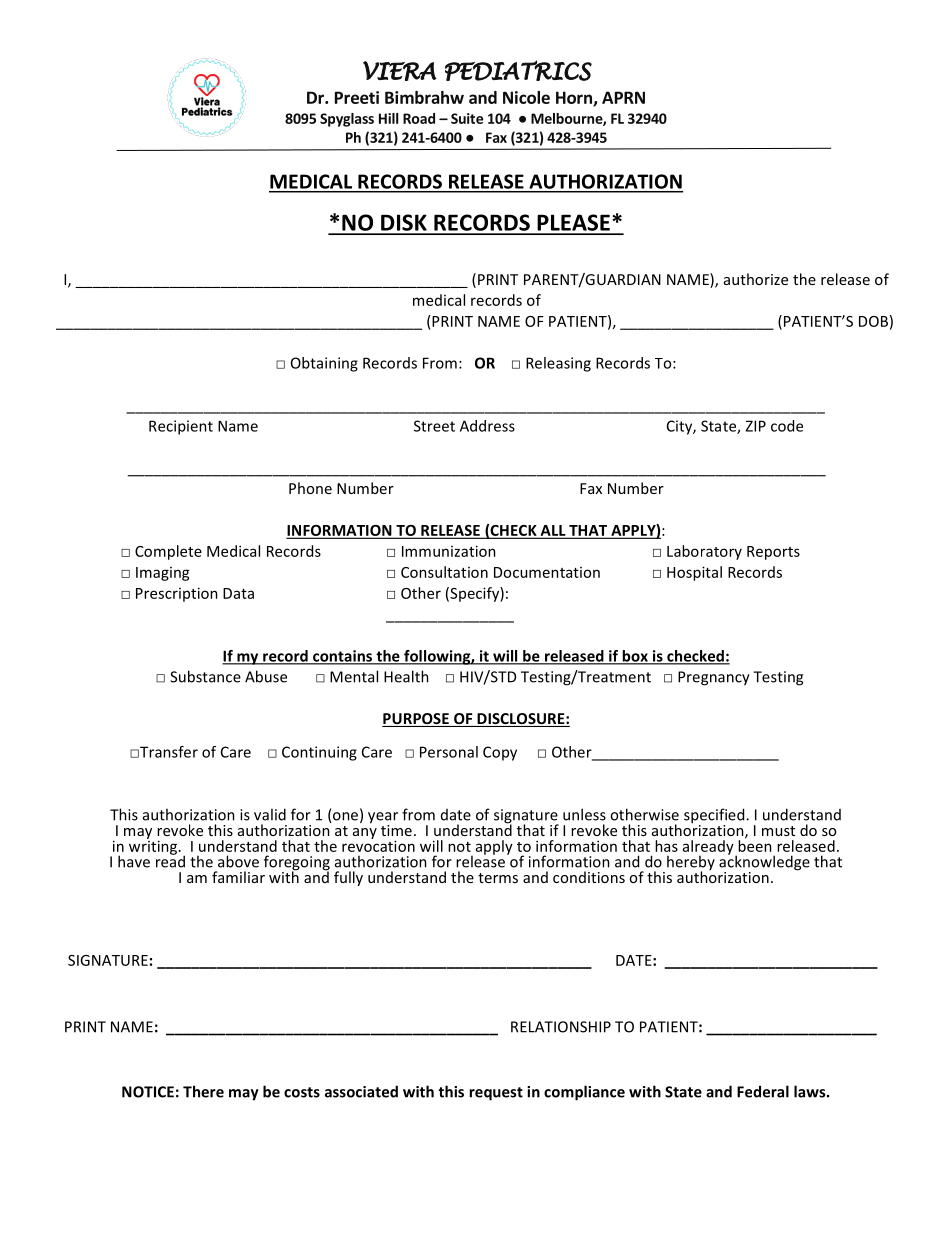 The width and height of the image is (952, 1233). Describe the element at coordinates (238, 593) in the image. I see `Data` at that location.
